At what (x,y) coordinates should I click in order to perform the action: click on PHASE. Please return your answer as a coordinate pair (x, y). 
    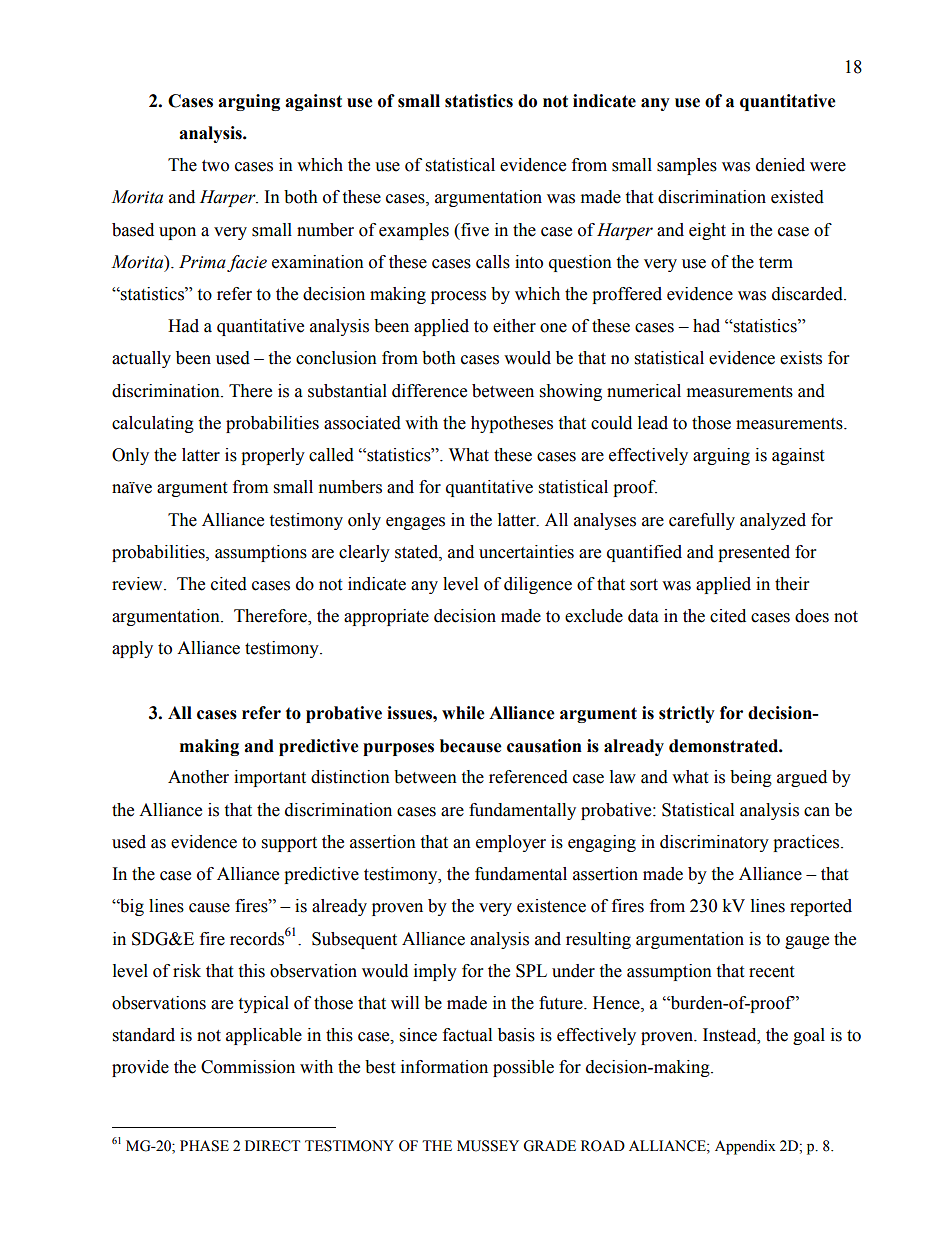
    Looking at the image, I should click on (204, 1146).
